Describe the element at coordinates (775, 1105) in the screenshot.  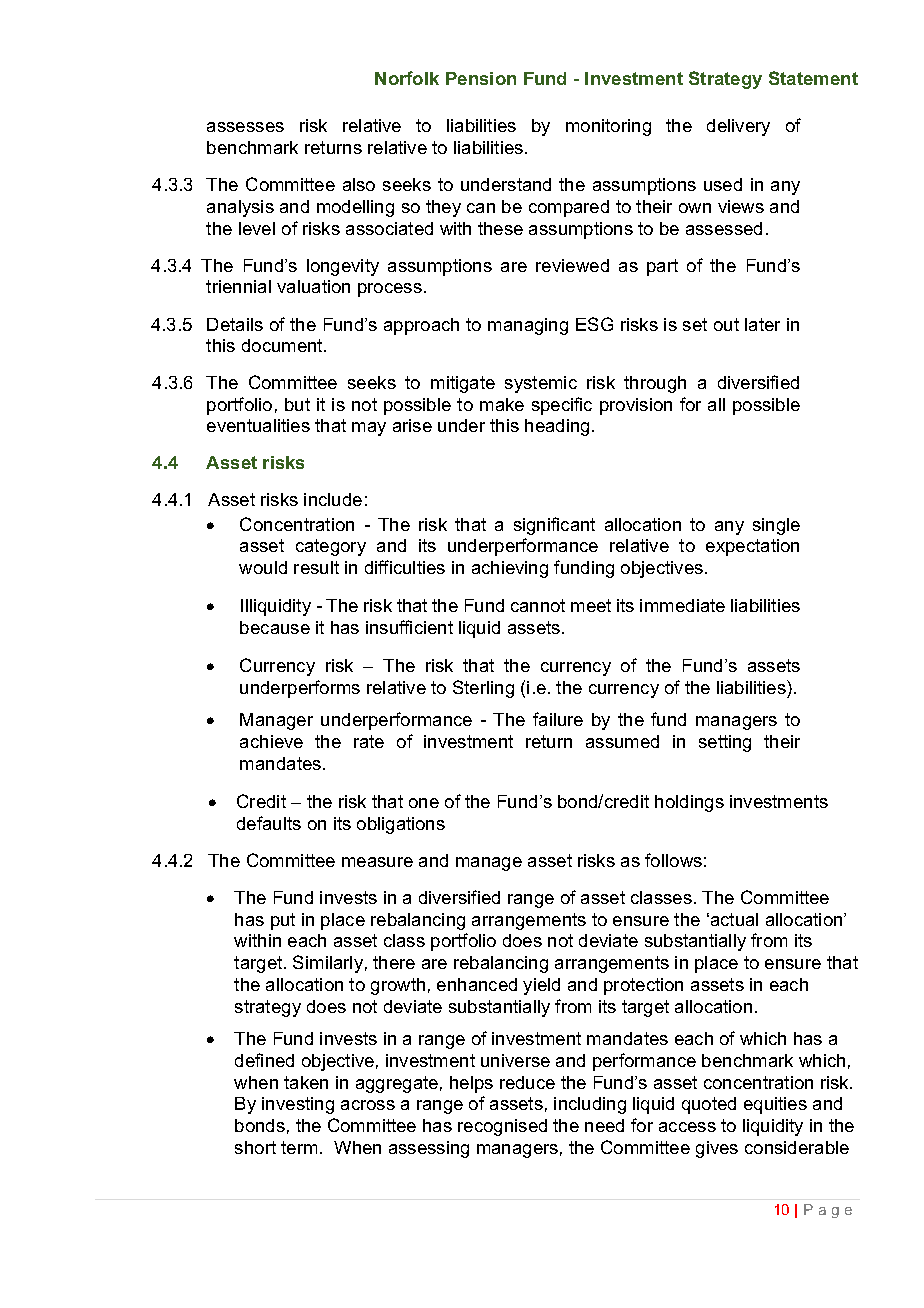
I see `equities` at that location.
